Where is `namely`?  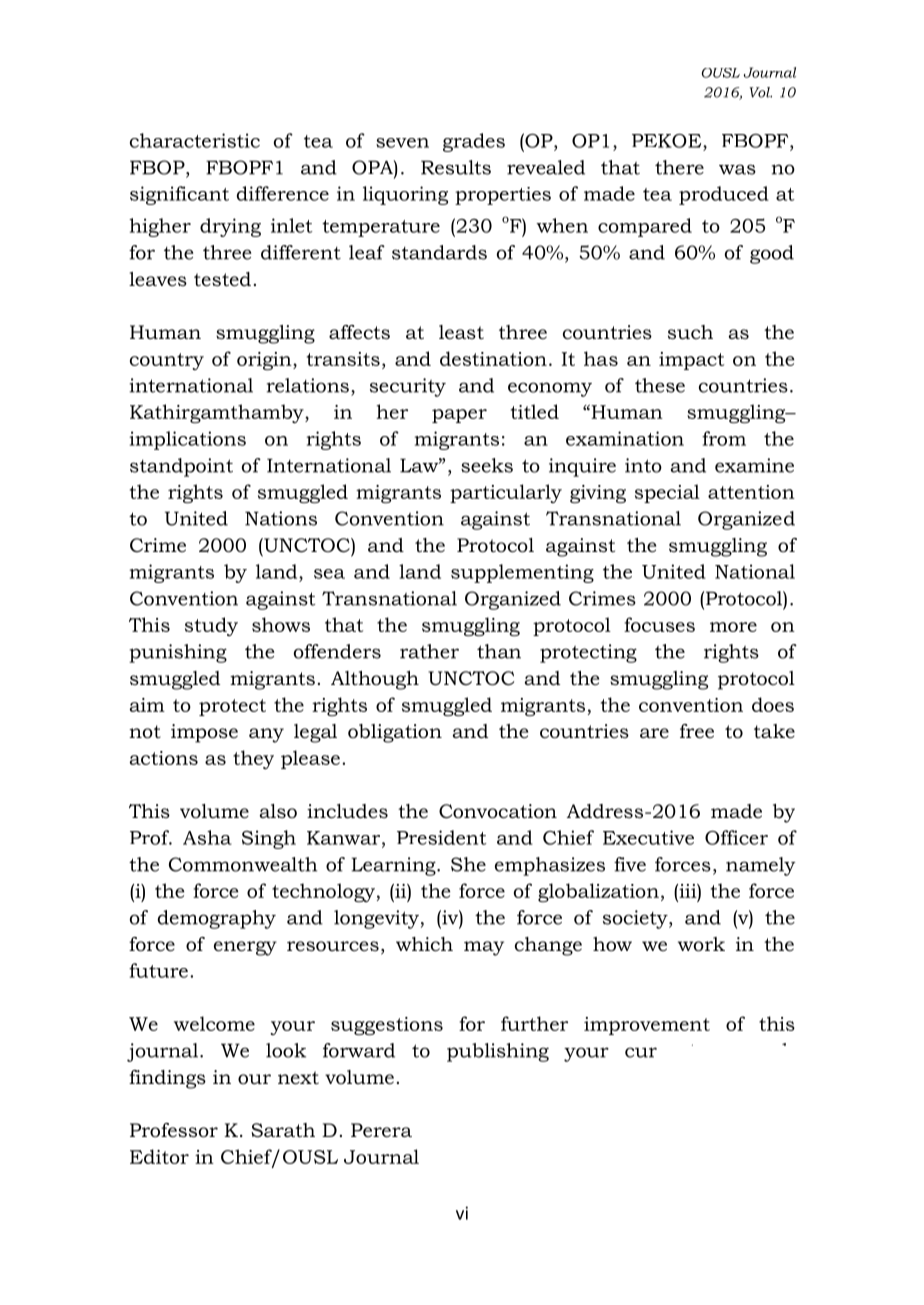
namely is located at coordinates (761, 866).
